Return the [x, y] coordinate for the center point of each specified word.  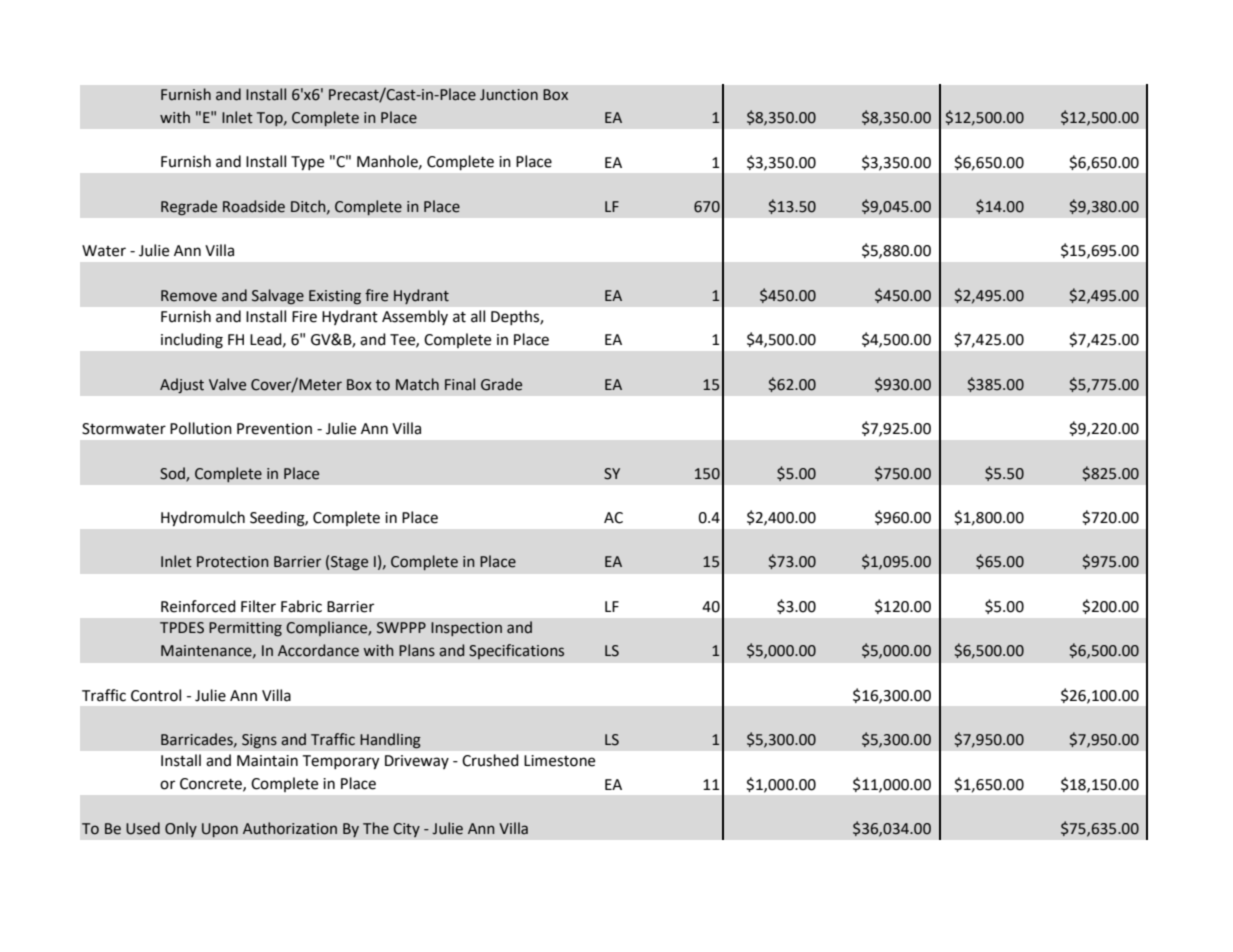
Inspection [466, 629]
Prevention [274, 429]
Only [181, 829]
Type [307, 163]
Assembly [415, 317]
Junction [509, 95]
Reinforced [198, 606]
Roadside [254, 206]
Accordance [318, 650]
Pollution [201, 428]
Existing [335, 297]
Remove [189, 296]
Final [460, 384]
